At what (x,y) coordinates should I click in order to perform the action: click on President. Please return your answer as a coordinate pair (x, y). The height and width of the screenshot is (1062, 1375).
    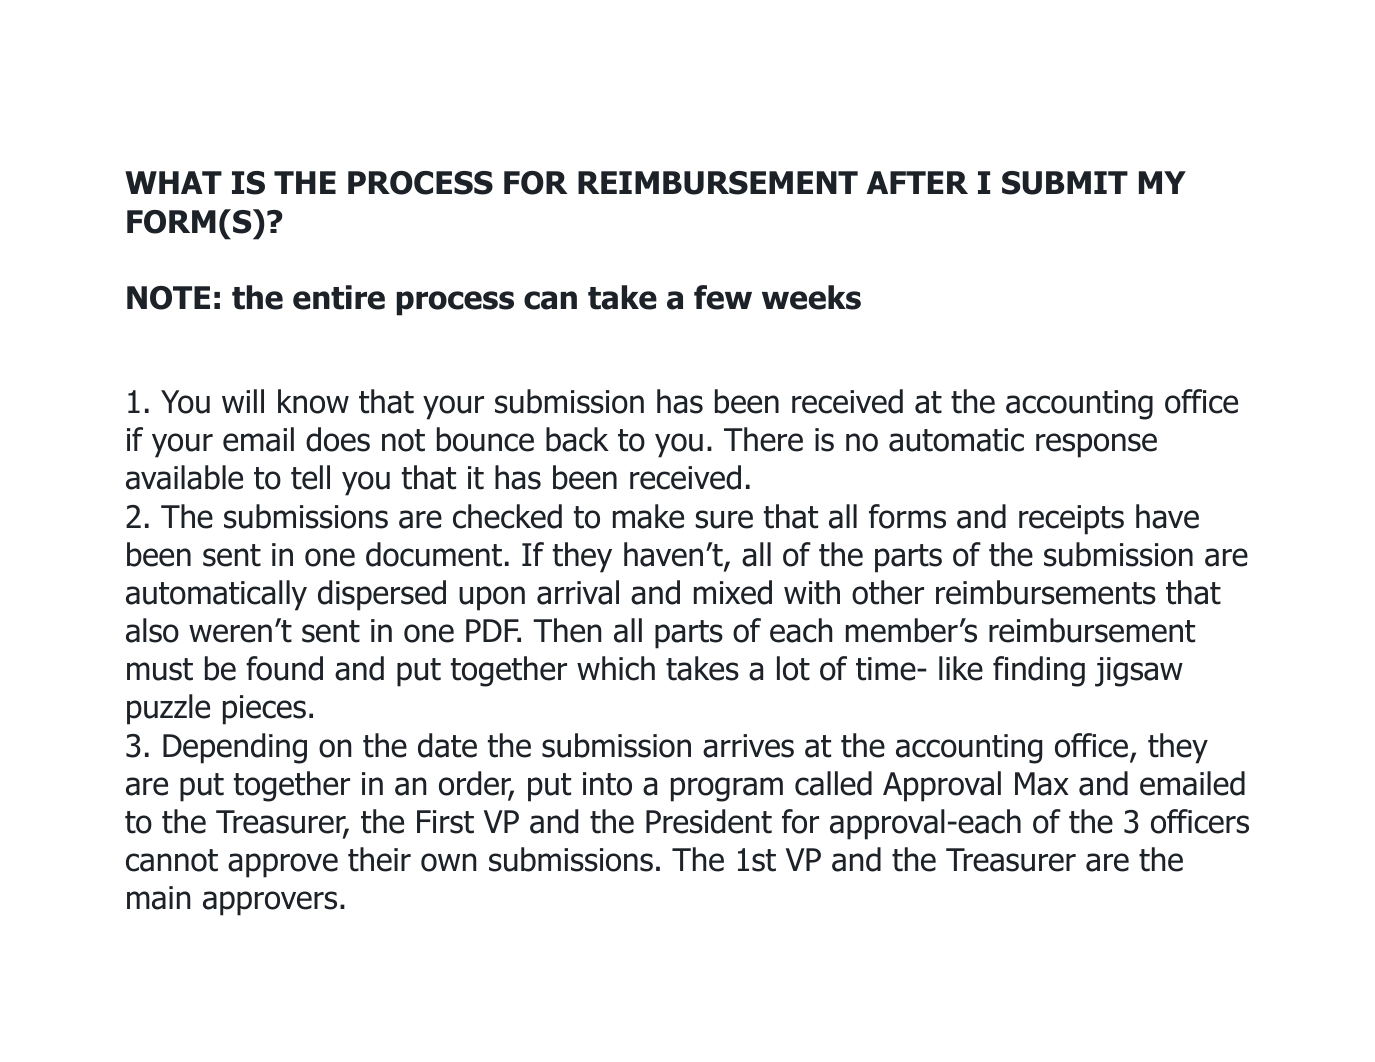
    Looking at the image, I should click on (709, 821).
